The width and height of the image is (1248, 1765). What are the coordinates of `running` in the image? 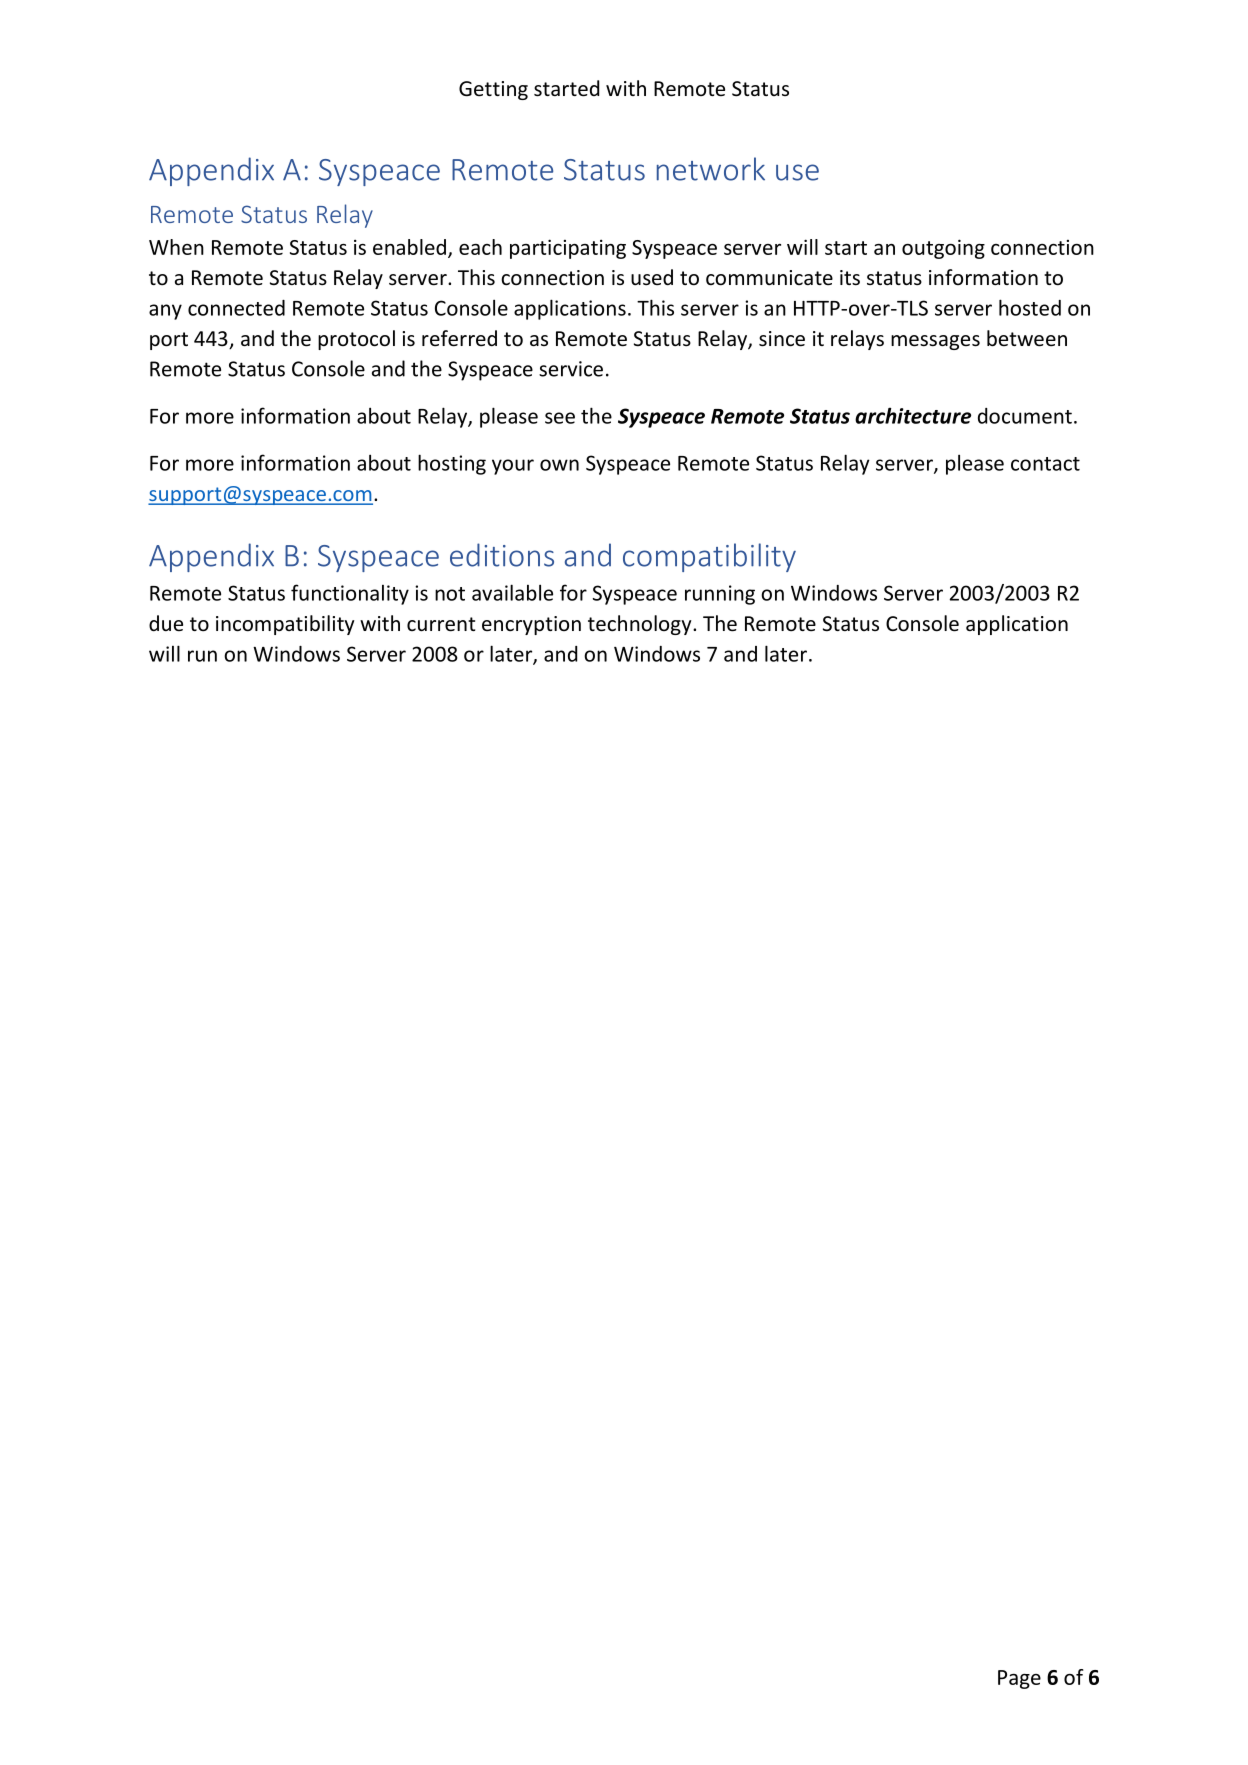 It's located at (720, 595).
